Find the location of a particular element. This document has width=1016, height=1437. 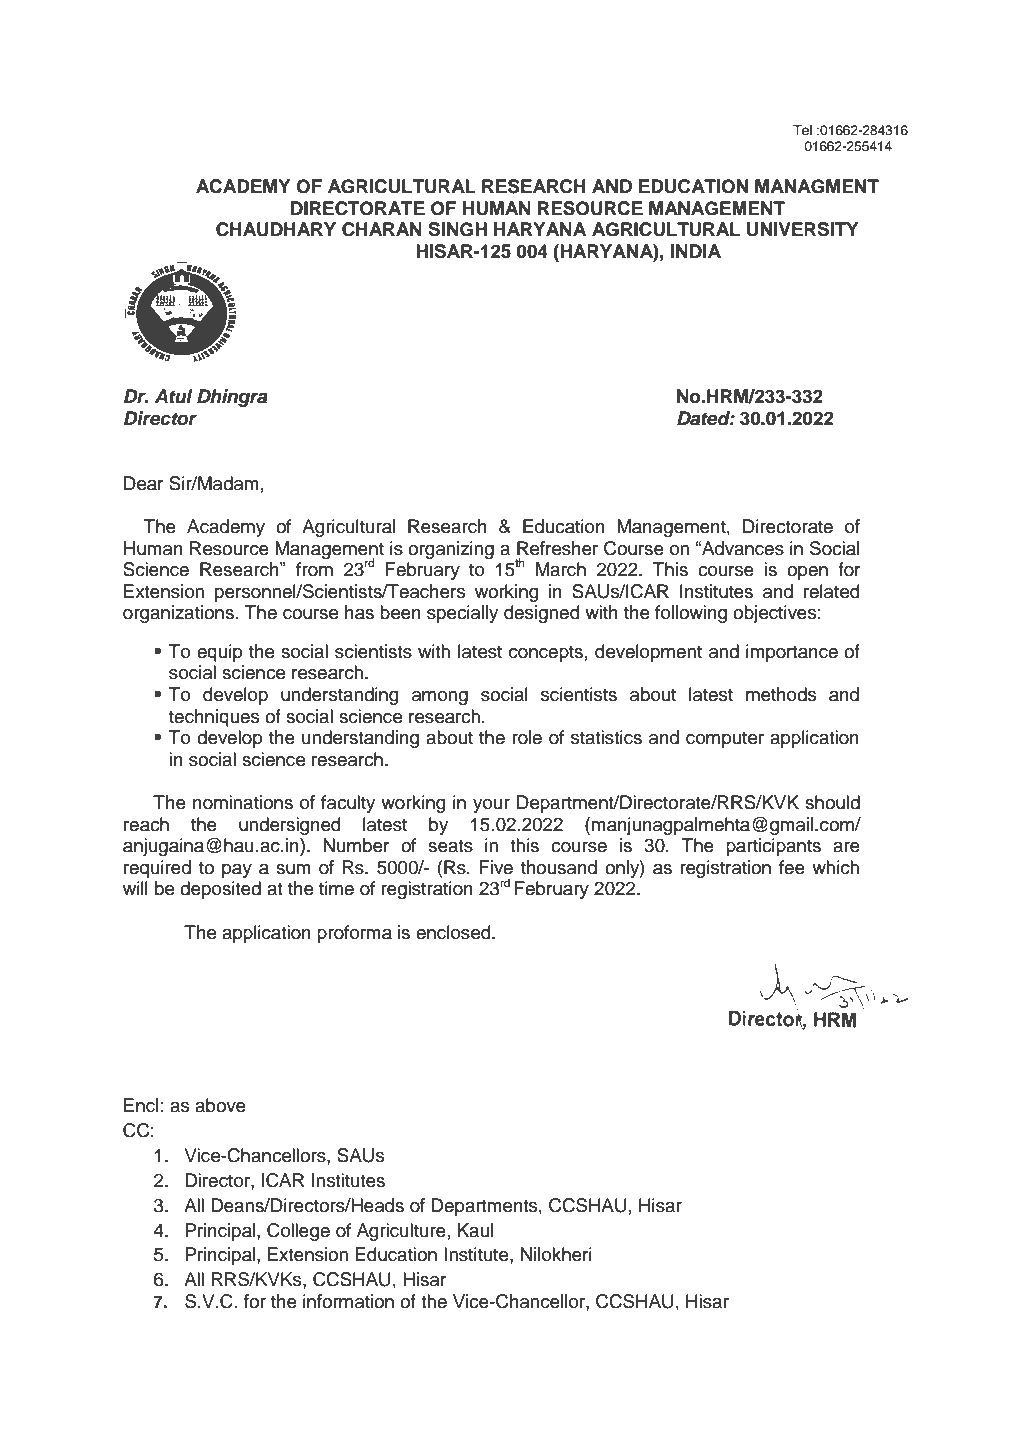

methods is located at coordinates (781, 694).
